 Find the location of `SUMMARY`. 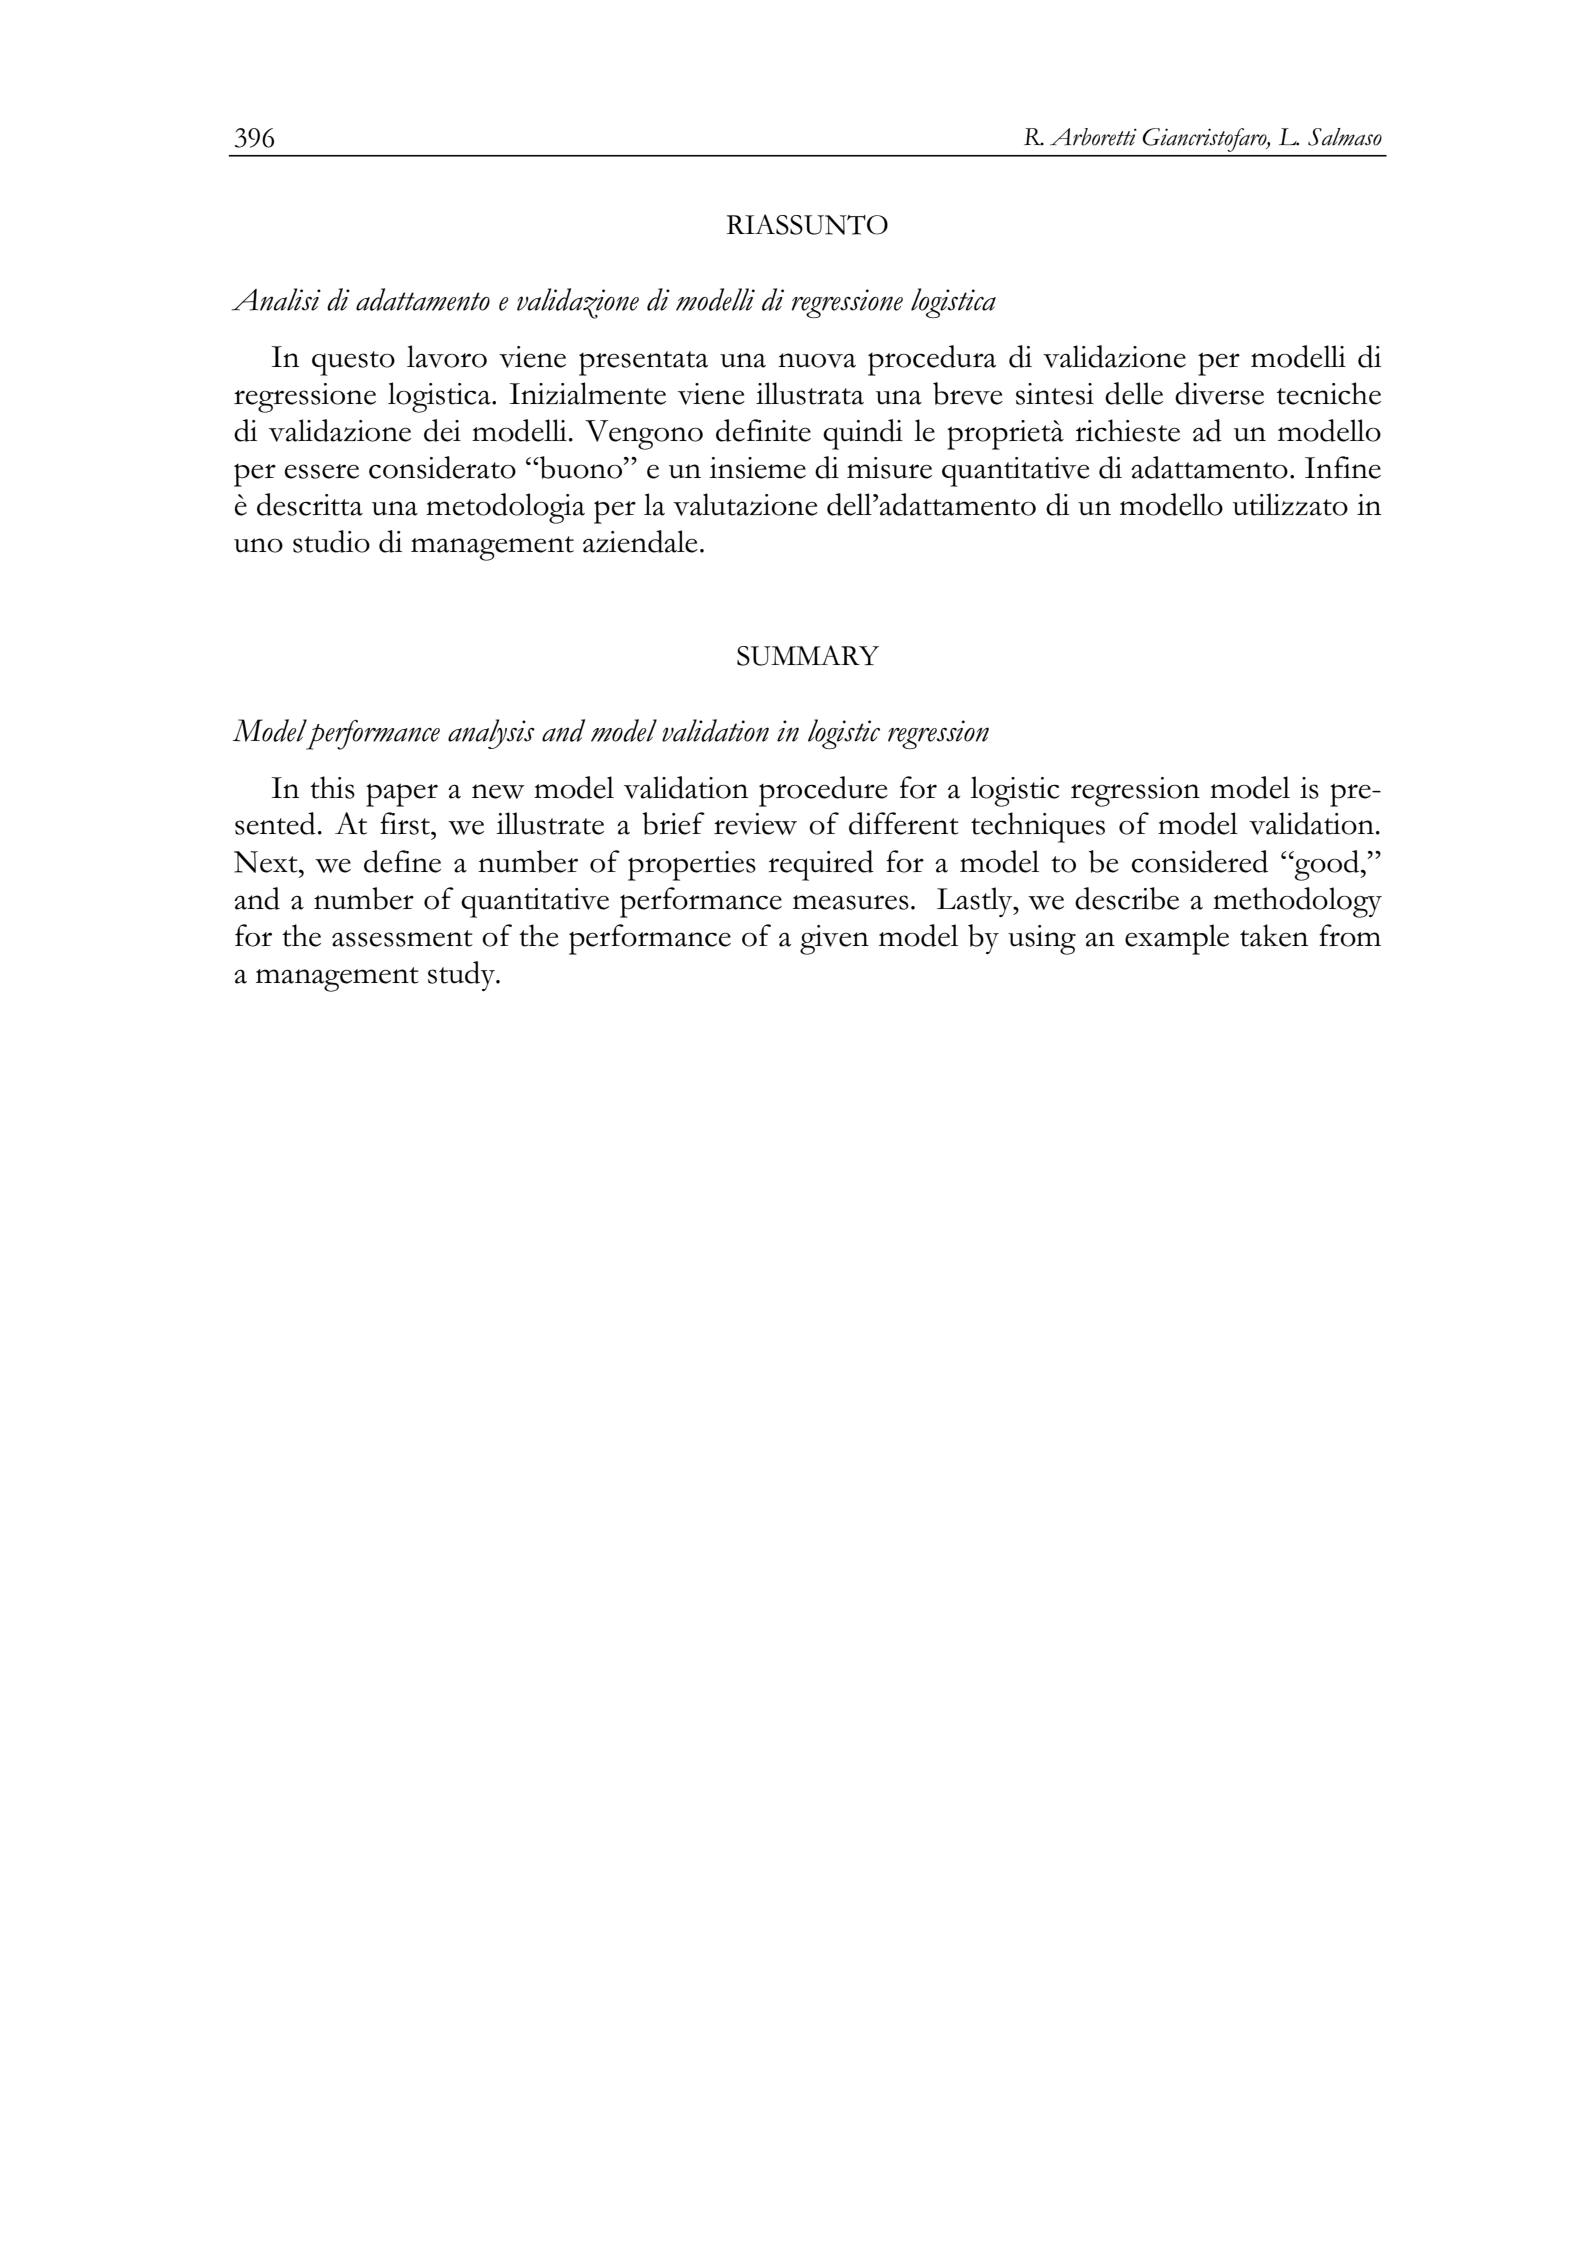

SUMMARY is located at coordinates (808, 655).
